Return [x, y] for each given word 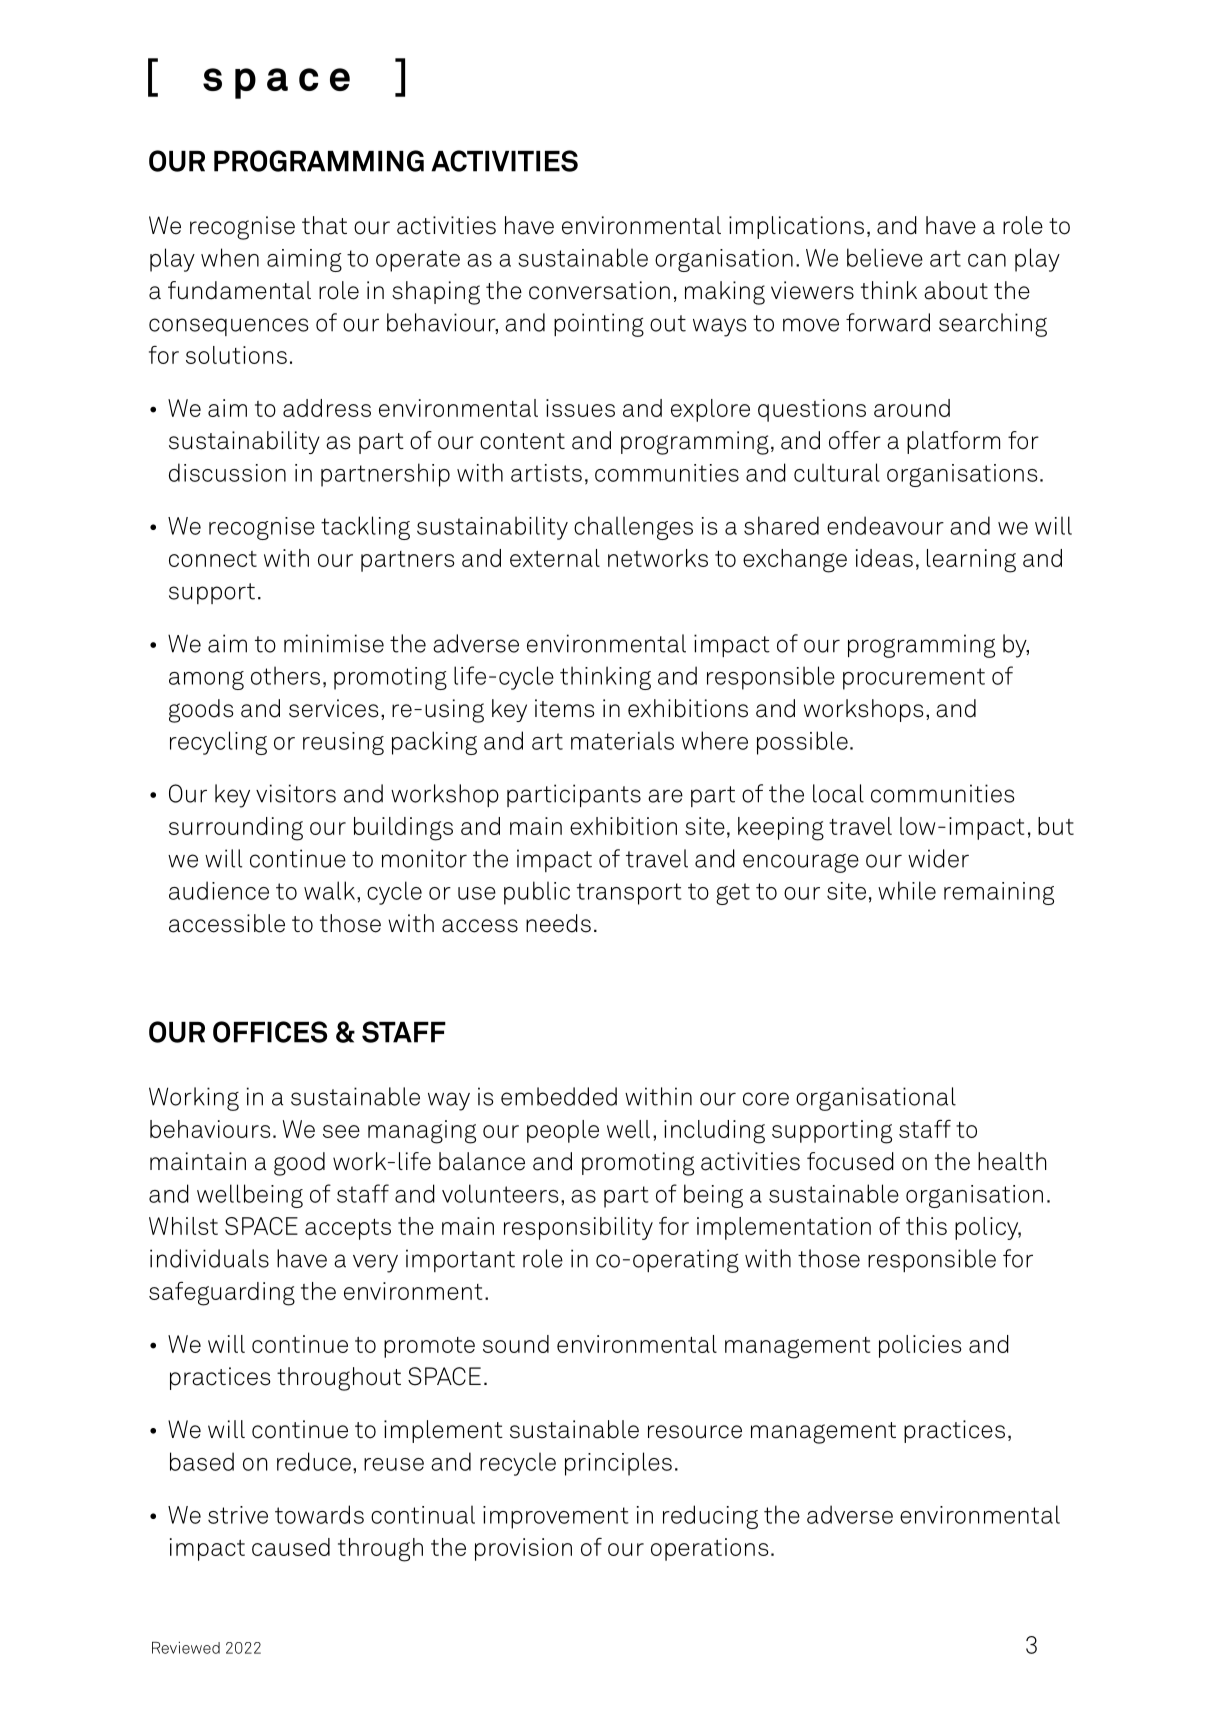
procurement [914, 679]
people [563, 1131]
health [1012, 1161]
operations [710, 1549]
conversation [599, 290]
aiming [304, 260]
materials [622, 740]
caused [291, 1547]
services [334, 708]
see [341, 1131]
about [956, 290]
